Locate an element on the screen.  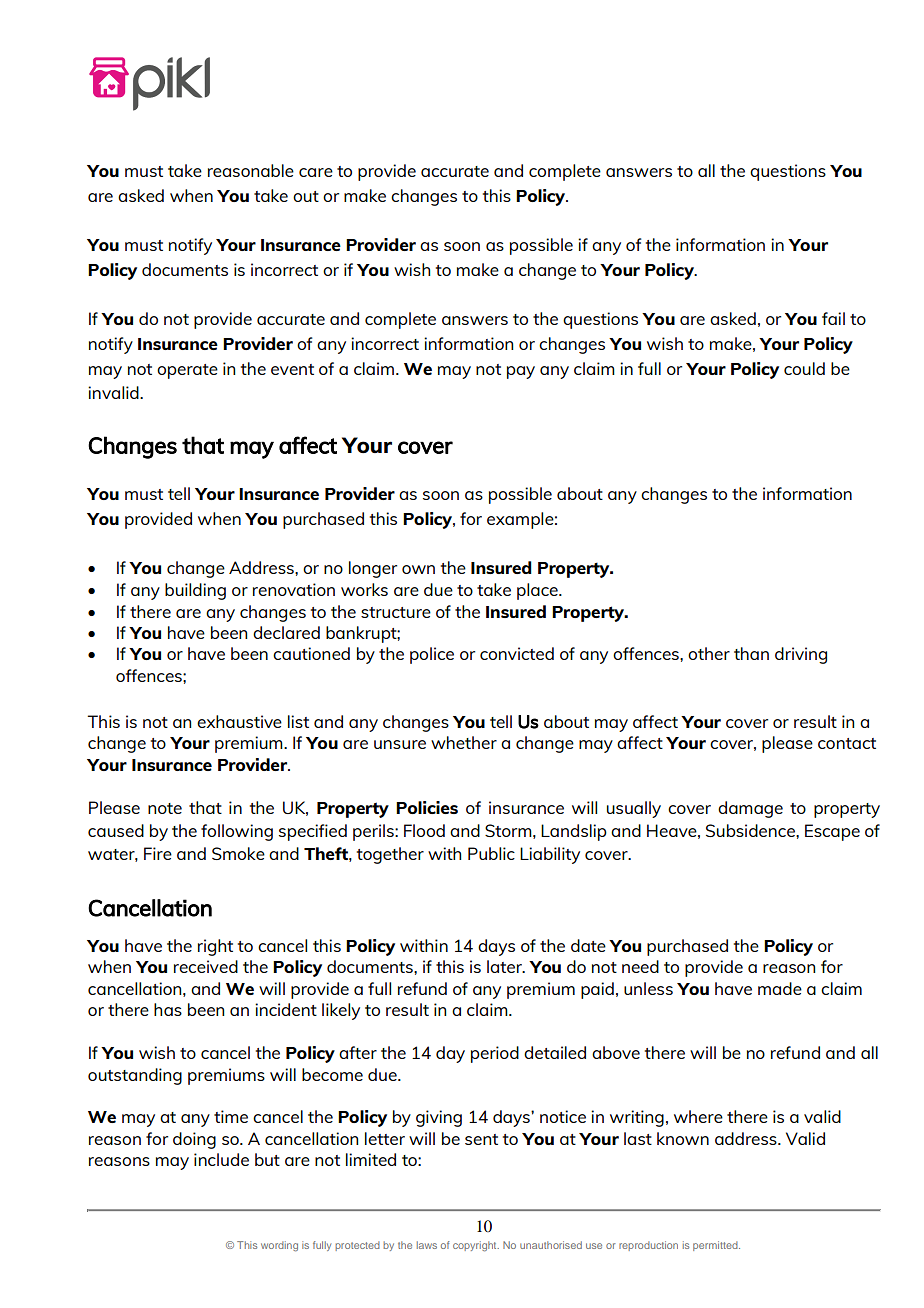
made is located at coordinates (780, 988).
